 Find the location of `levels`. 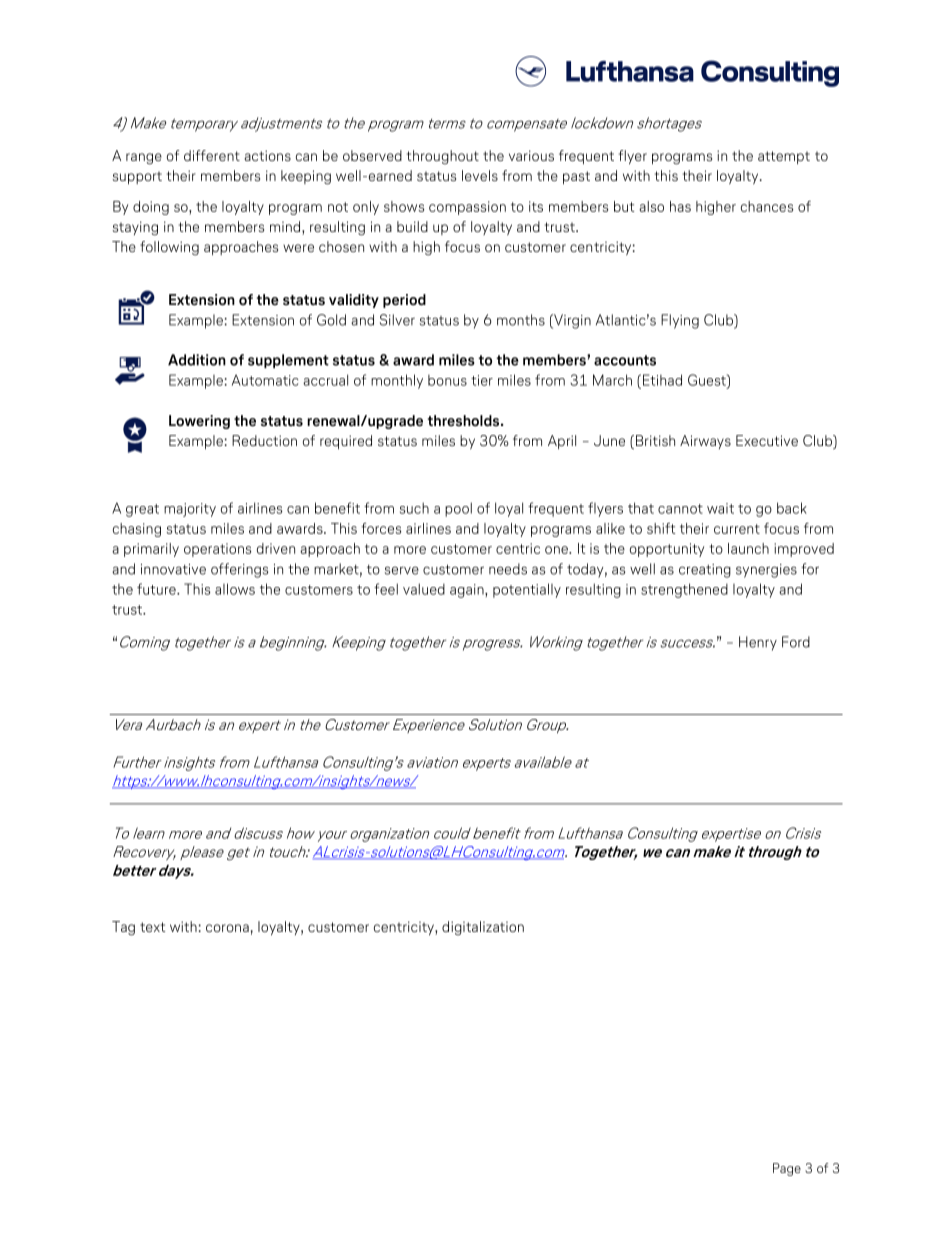

levels is located at coordinates (480, 175).
